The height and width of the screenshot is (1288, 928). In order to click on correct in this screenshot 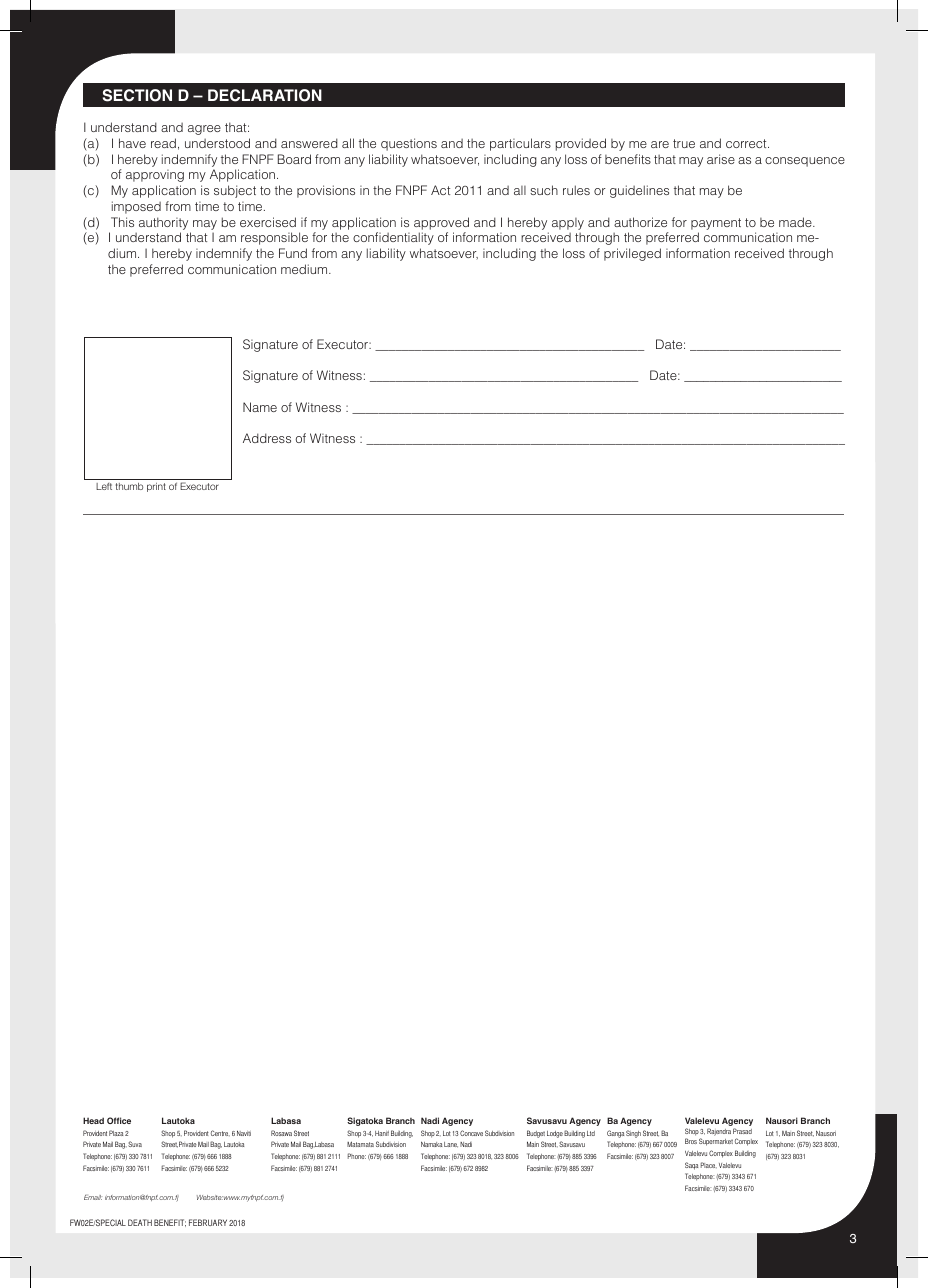, I will do `click(747, 143)`.
